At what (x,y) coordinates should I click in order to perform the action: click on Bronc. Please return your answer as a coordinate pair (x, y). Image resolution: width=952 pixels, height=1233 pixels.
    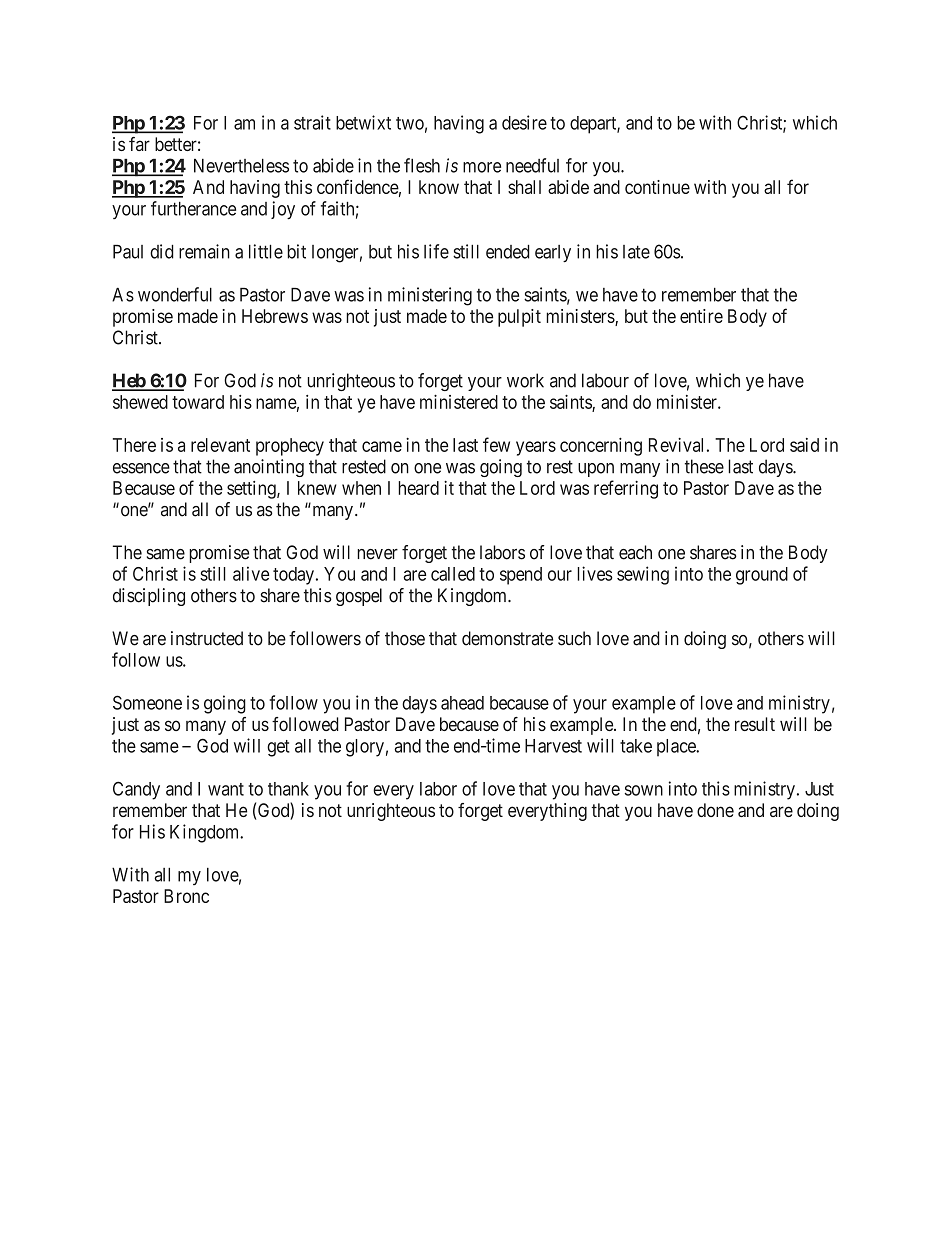
    Looking at the image, I should click on (186, 896).
